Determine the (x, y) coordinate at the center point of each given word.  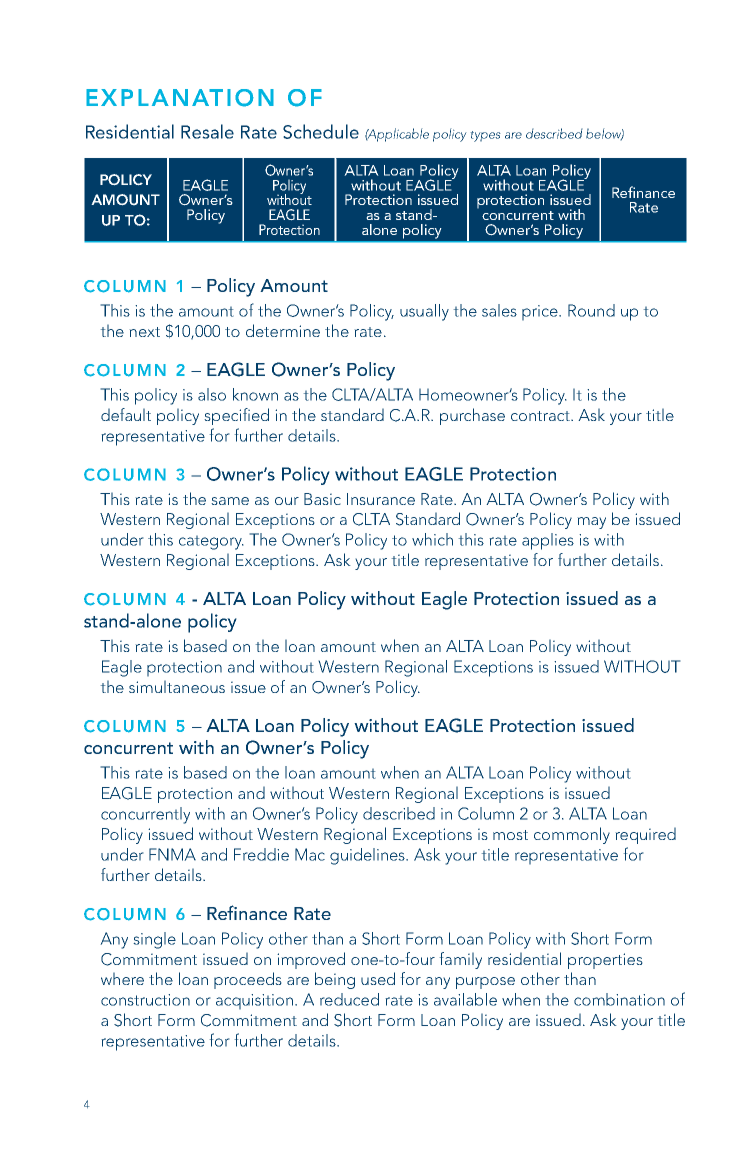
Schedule (321, 131)
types (485, 136)
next (144, 332)
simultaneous (177, 686)
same (230, 501)
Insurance (381, 499)
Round (591, 310)
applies (548, 541)
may (591, 523)
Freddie (261, 854)
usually (424, 312)
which (432, 539)
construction (145, 1000)
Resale (207, 131)
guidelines (368, 856)
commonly (572, 835)
